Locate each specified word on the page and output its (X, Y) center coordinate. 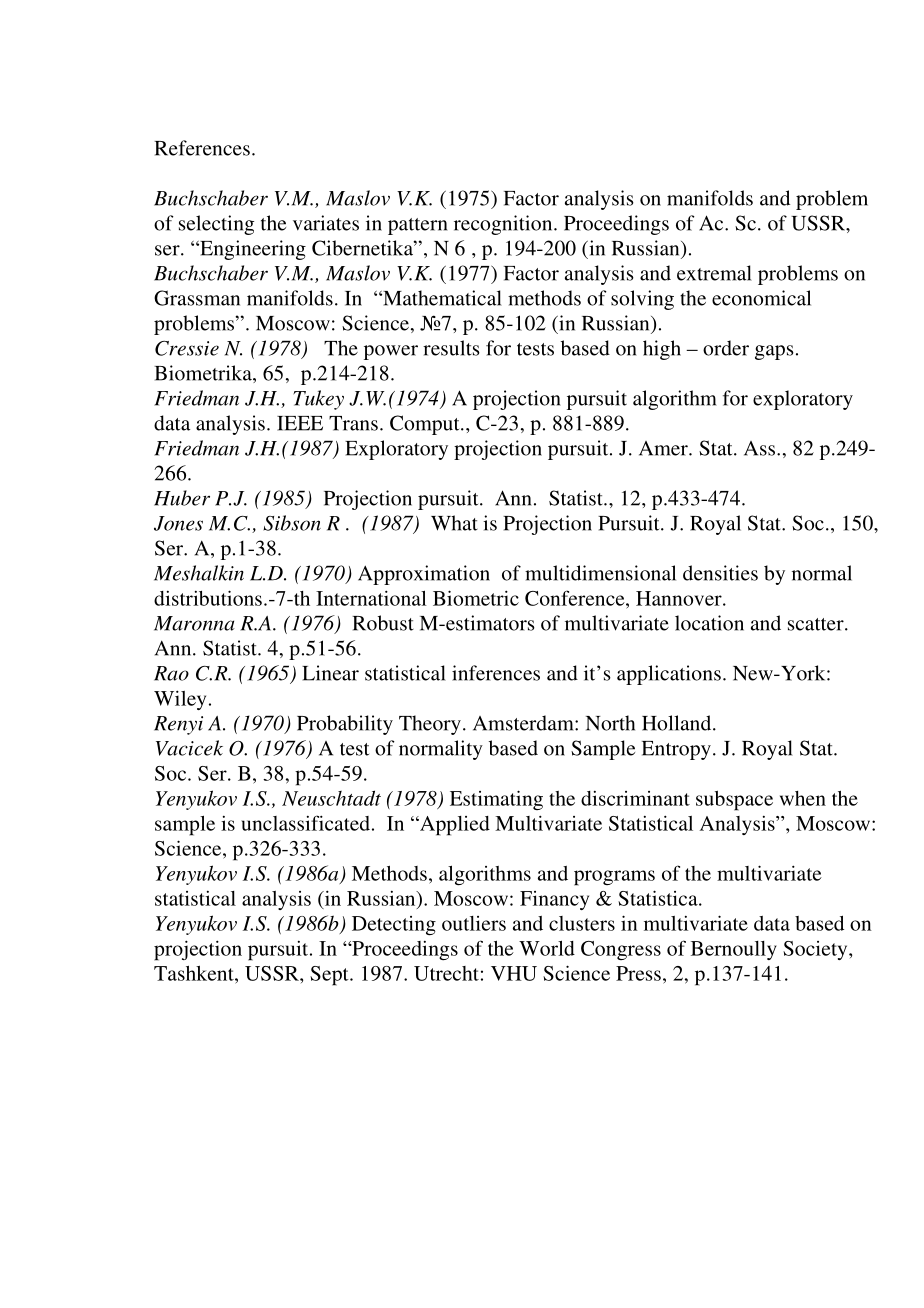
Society (816, 950)
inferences (496, 673)
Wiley (180, 700)
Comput (426, 425)
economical (761, 298)
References (202, 148)
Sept (330, 976)
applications (669, 675)
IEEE (300, 423)
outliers (474, 923)
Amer (664, 448)
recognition (504, 225)
